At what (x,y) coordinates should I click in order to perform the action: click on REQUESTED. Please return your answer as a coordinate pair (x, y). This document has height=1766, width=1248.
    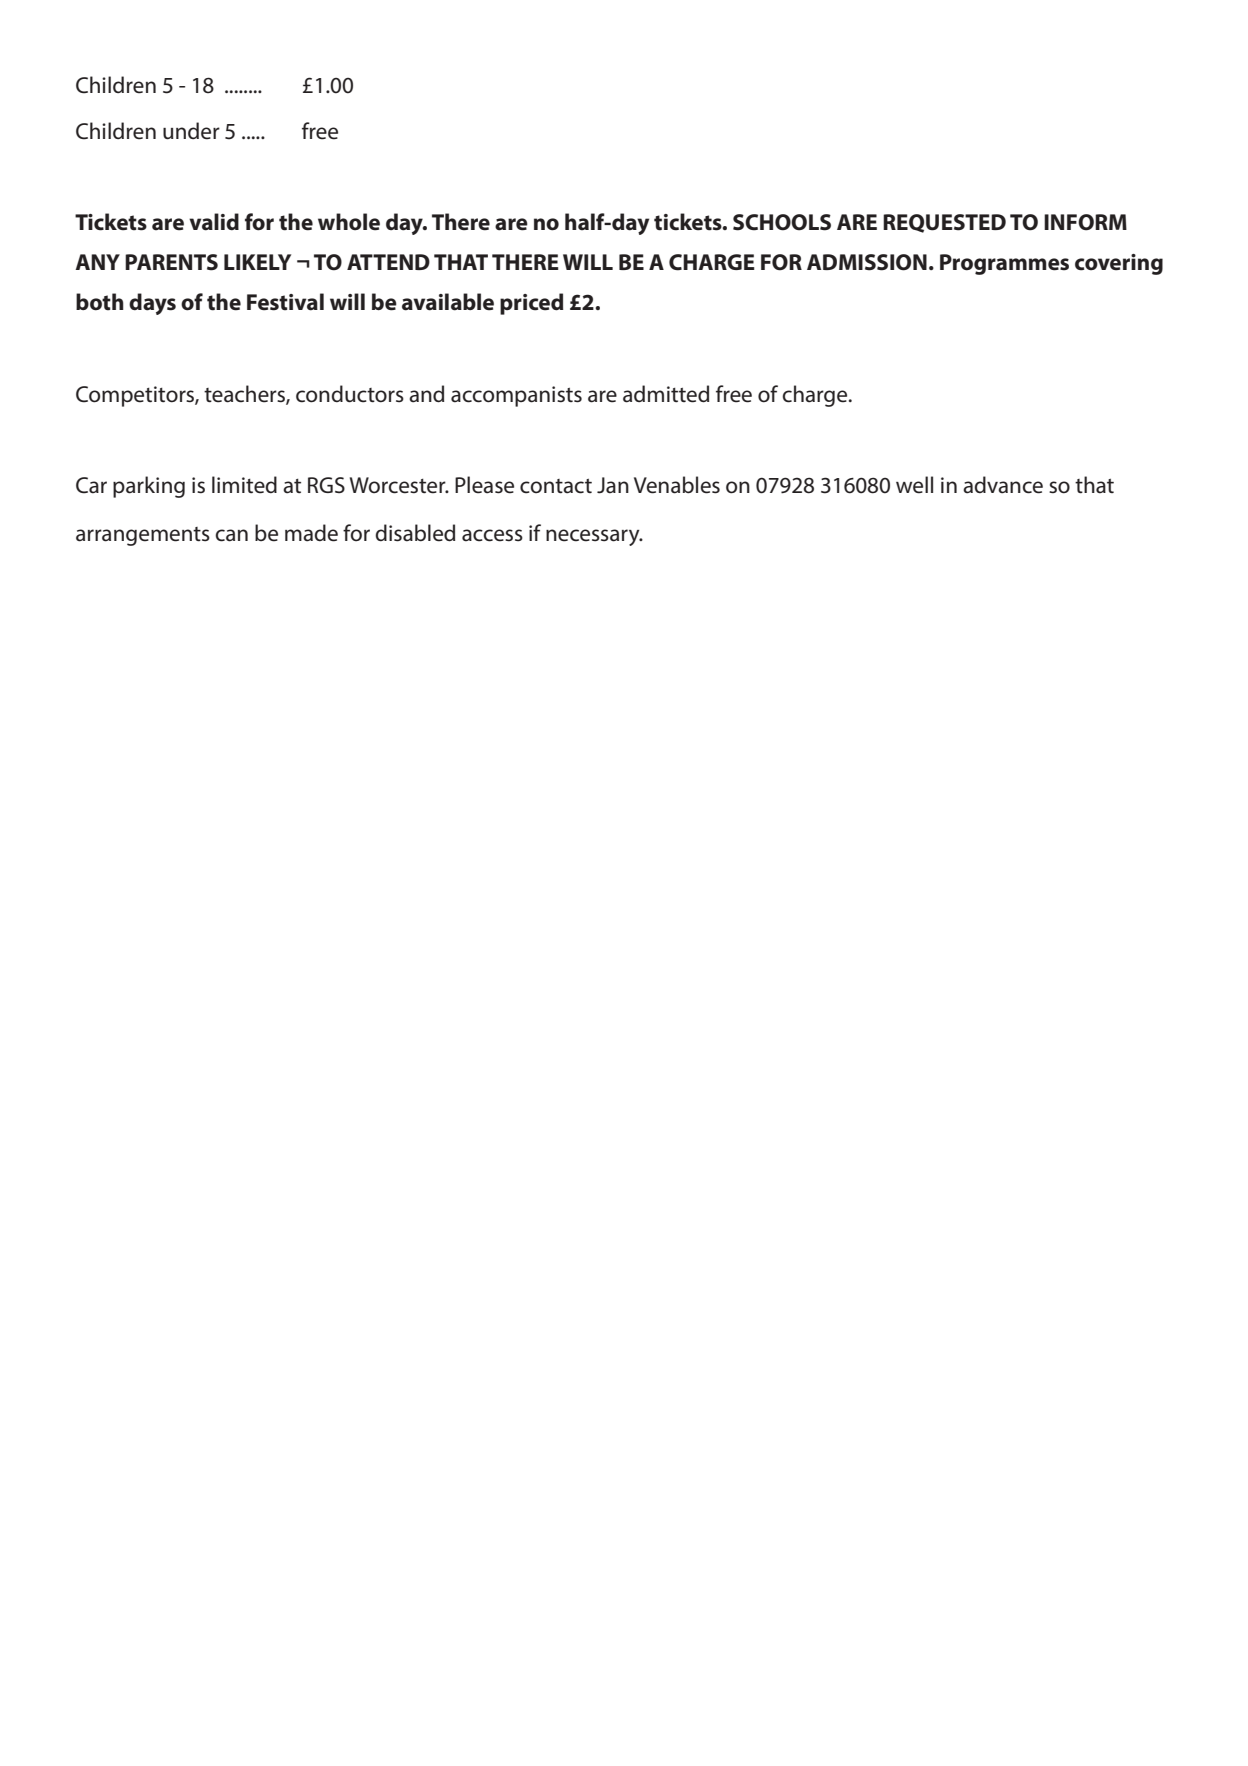
    Looking at the image, I should click on (944, 223).
